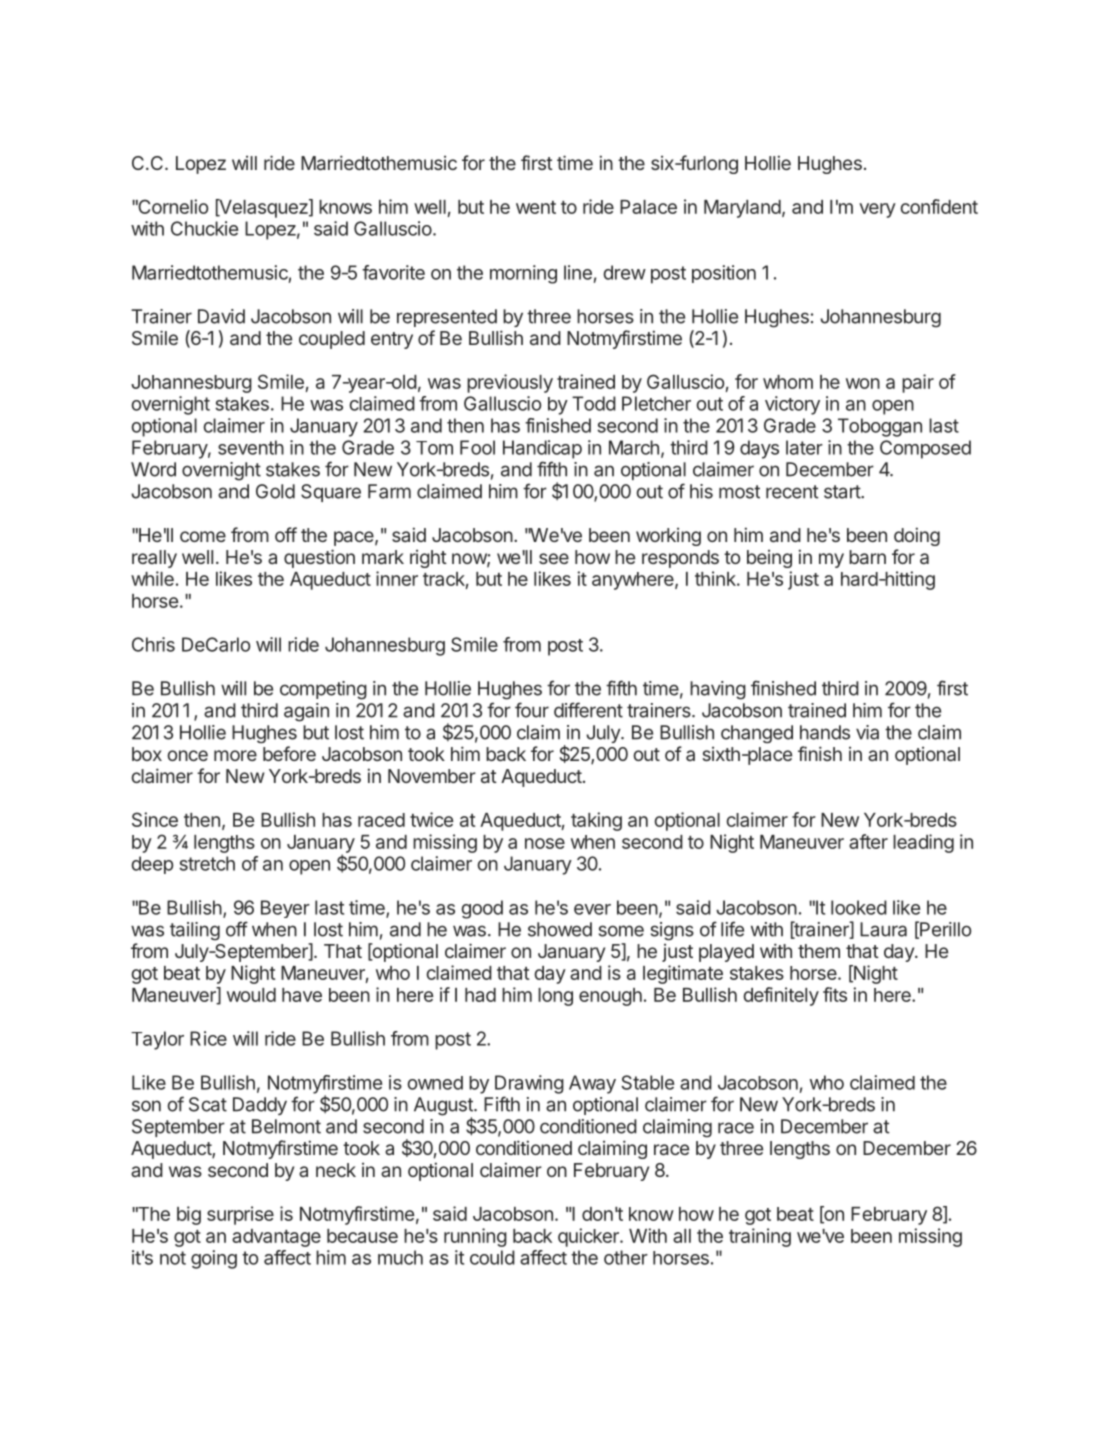 Image resolution: width=1110 pixels, height=1436 pixels. Describe the element at coordinates (235, 755) in the screenshot. I see `more` at that location.
